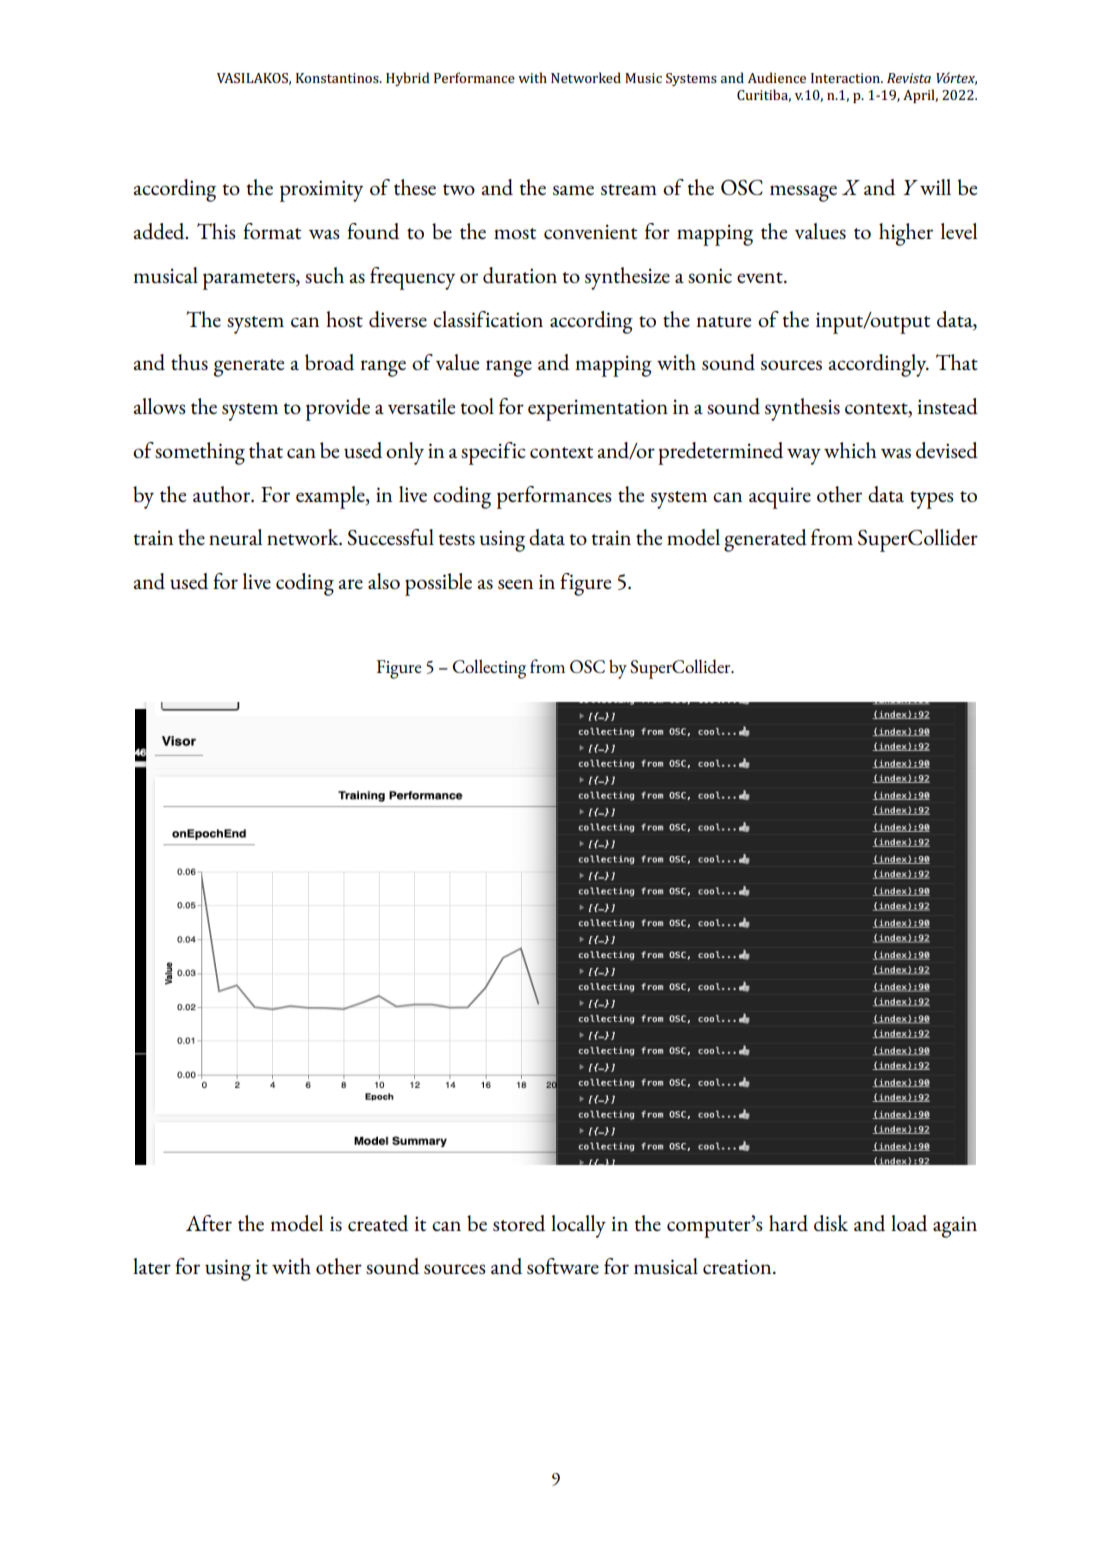 Image resolution: width=1108 pixels, height=1567 pixels. I want to click on Interaction, so click(846, 78).
